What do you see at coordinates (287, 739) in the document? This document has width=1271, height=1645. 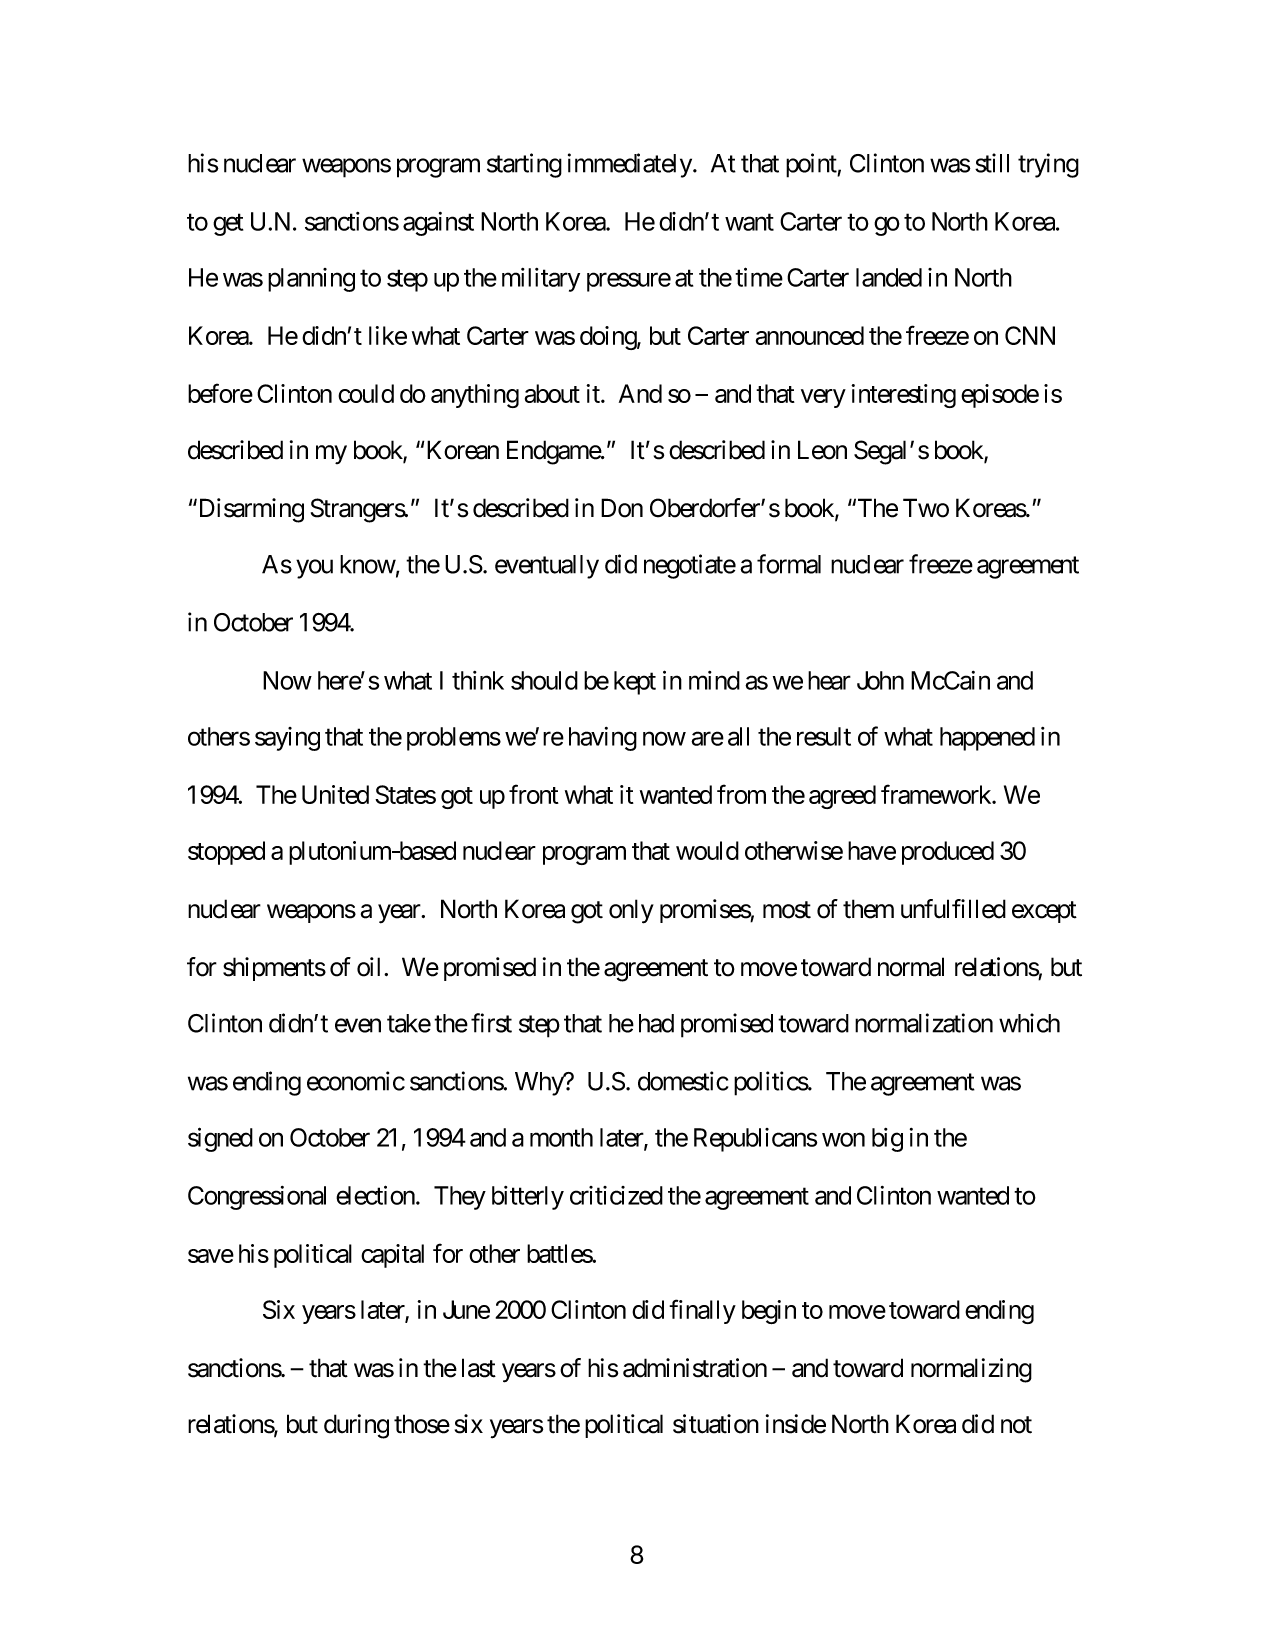 I see `saying` at bounding box center [287, 739].
